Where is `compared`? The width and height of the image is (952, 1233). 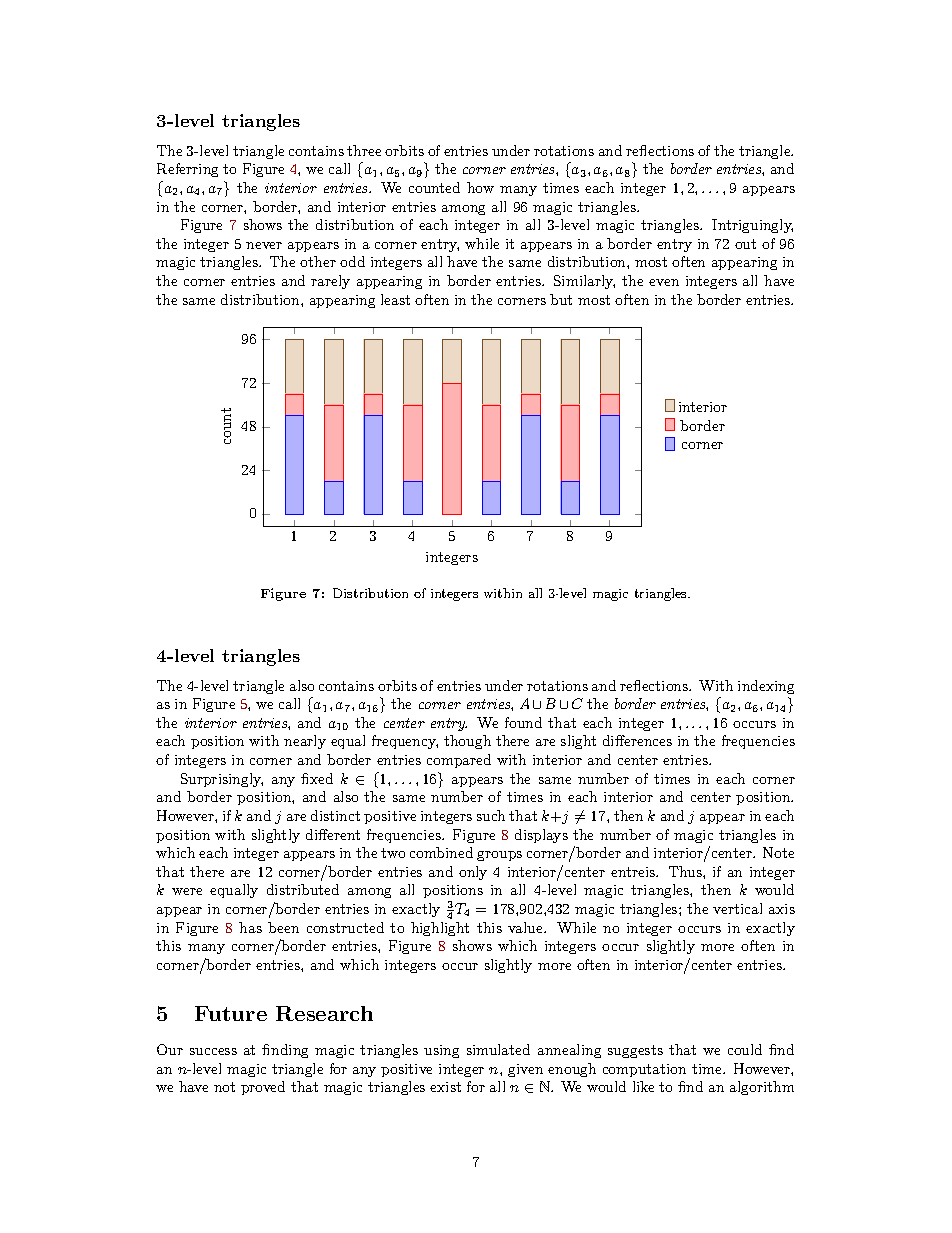
compared is located at coordinates (459, 761).
